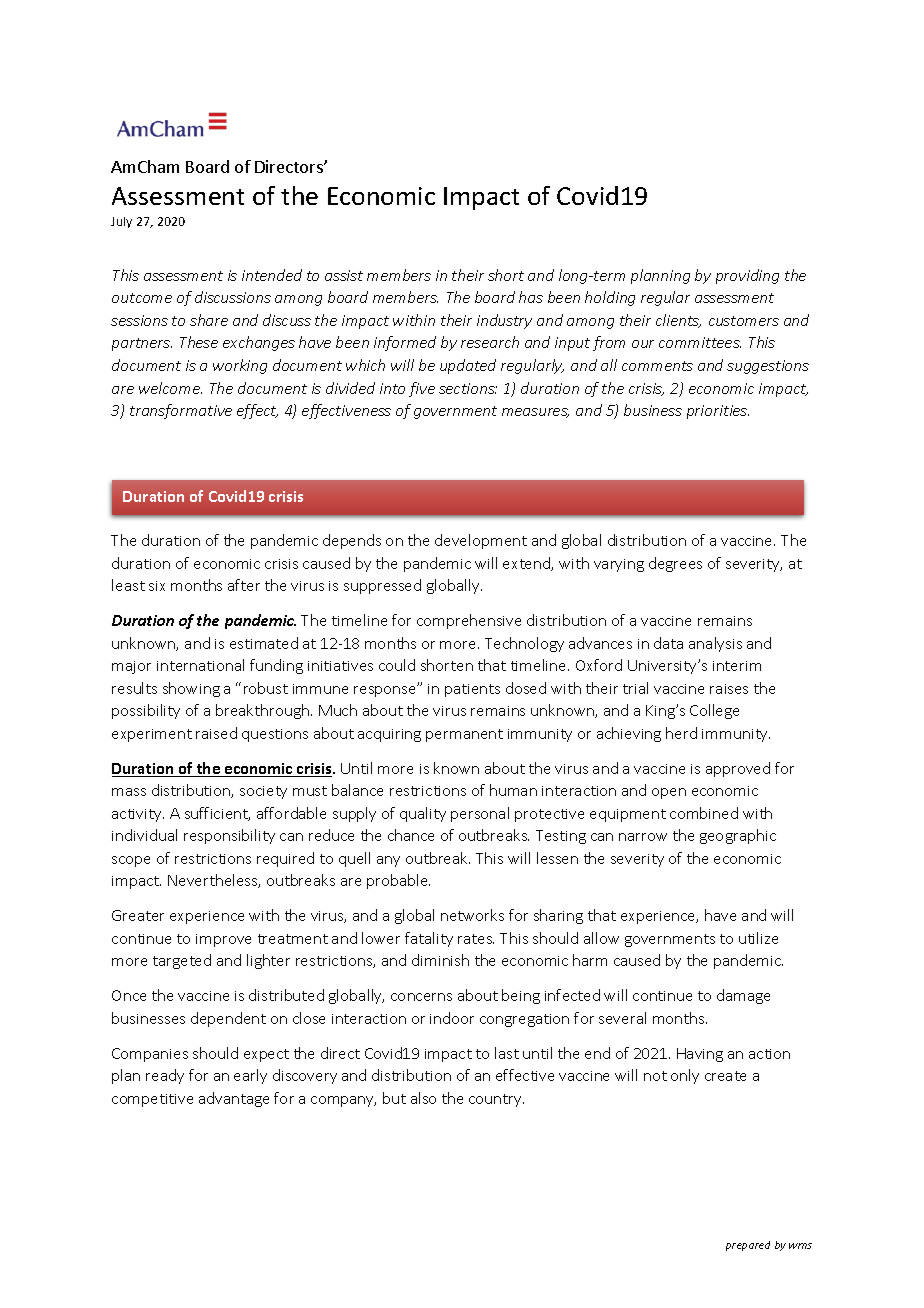 This screenshot has width=924, height=1308. What do you see at coordinates (743, 996) in the screenshot?
I see `damage` at bounding box center [743, 996].
